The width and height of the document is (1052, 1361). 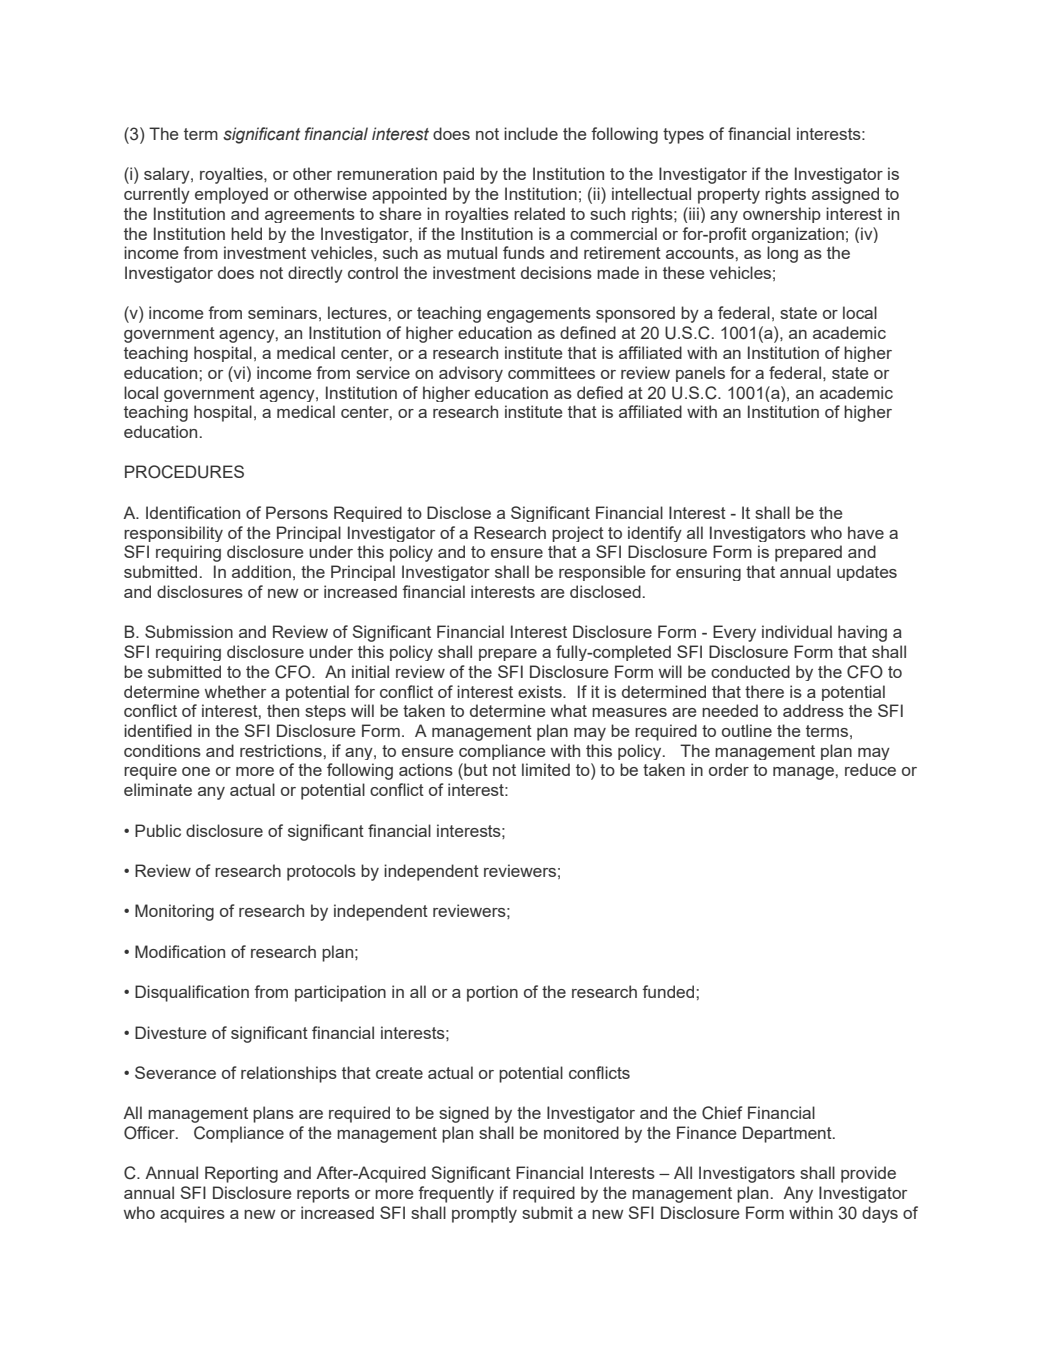 What do you see at coordinates (531, 133) in the document?
I see `include` at bounding box center [531, 133].
